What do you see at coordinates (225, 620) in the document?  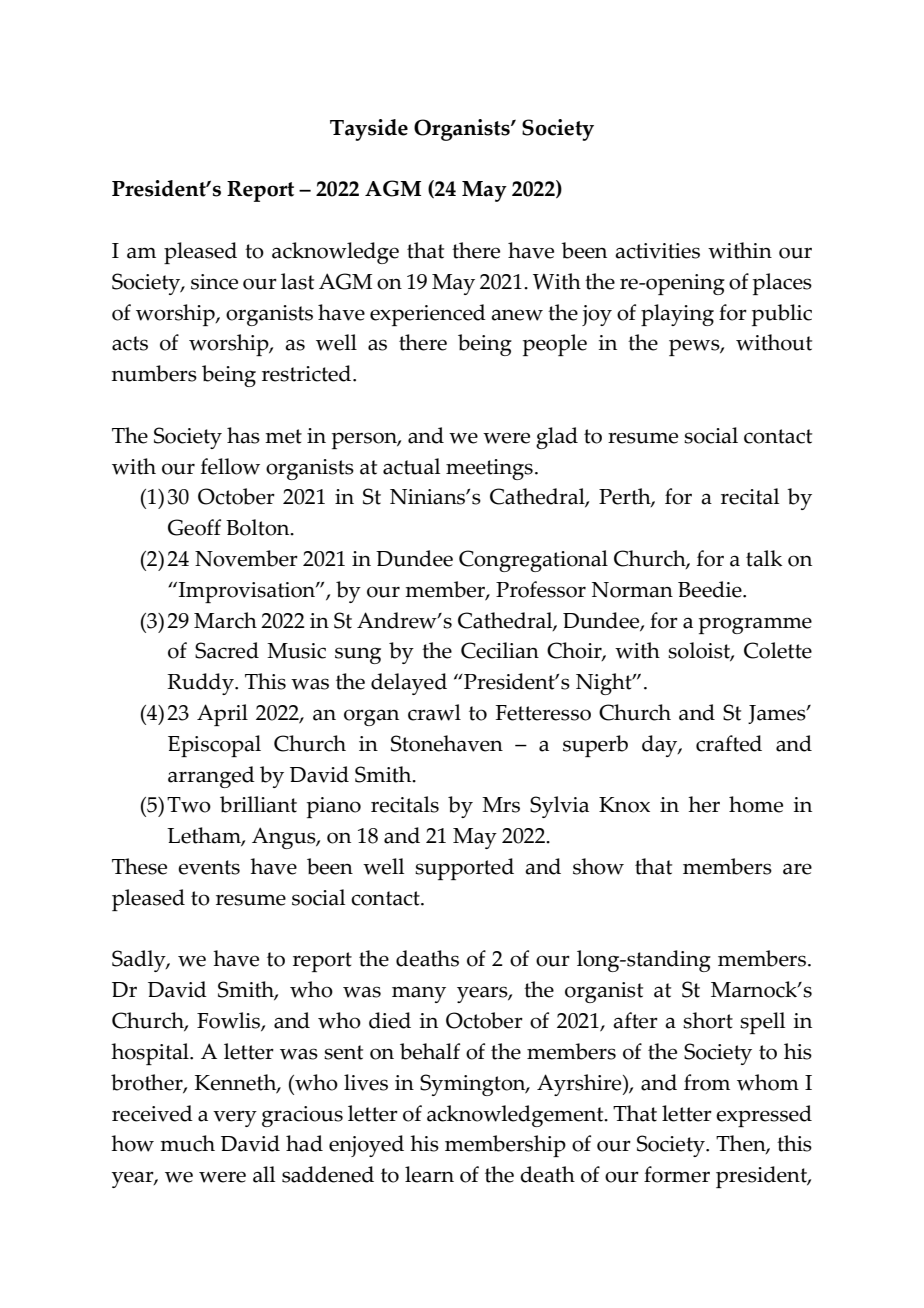 I see `March` at bounding box center [225, 620].
